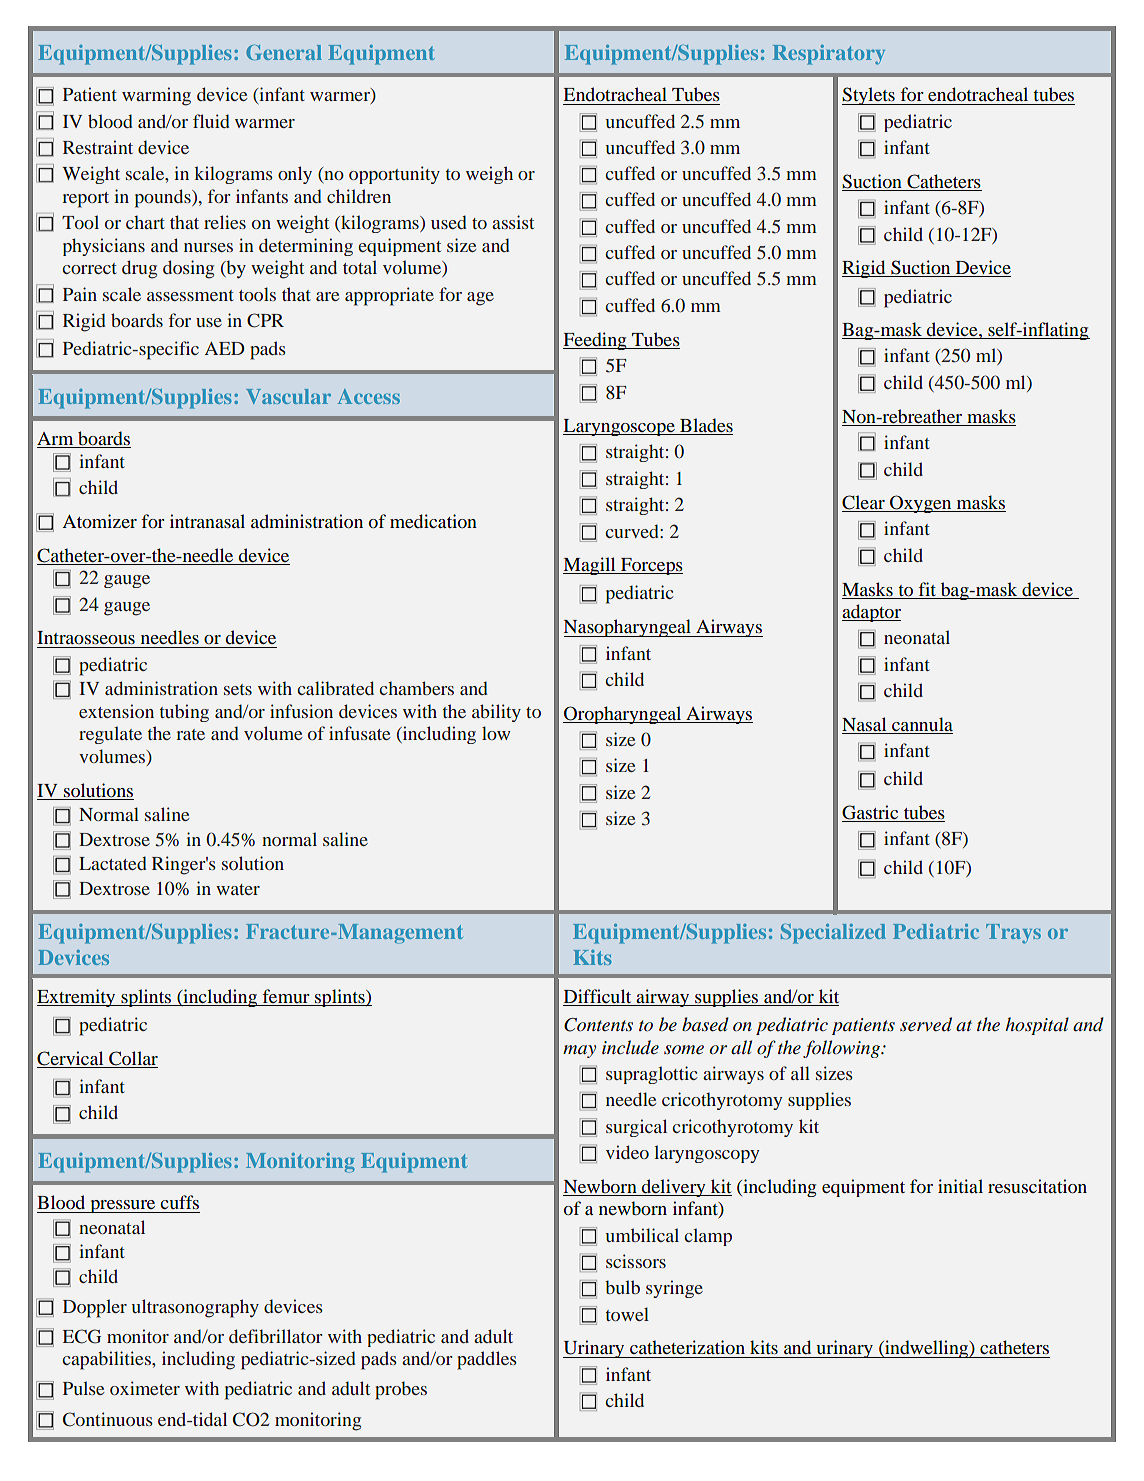 Image resolution: width=1144 pixels, height=1481 pixels. I want to click on Stylets, so click(869, 96).
